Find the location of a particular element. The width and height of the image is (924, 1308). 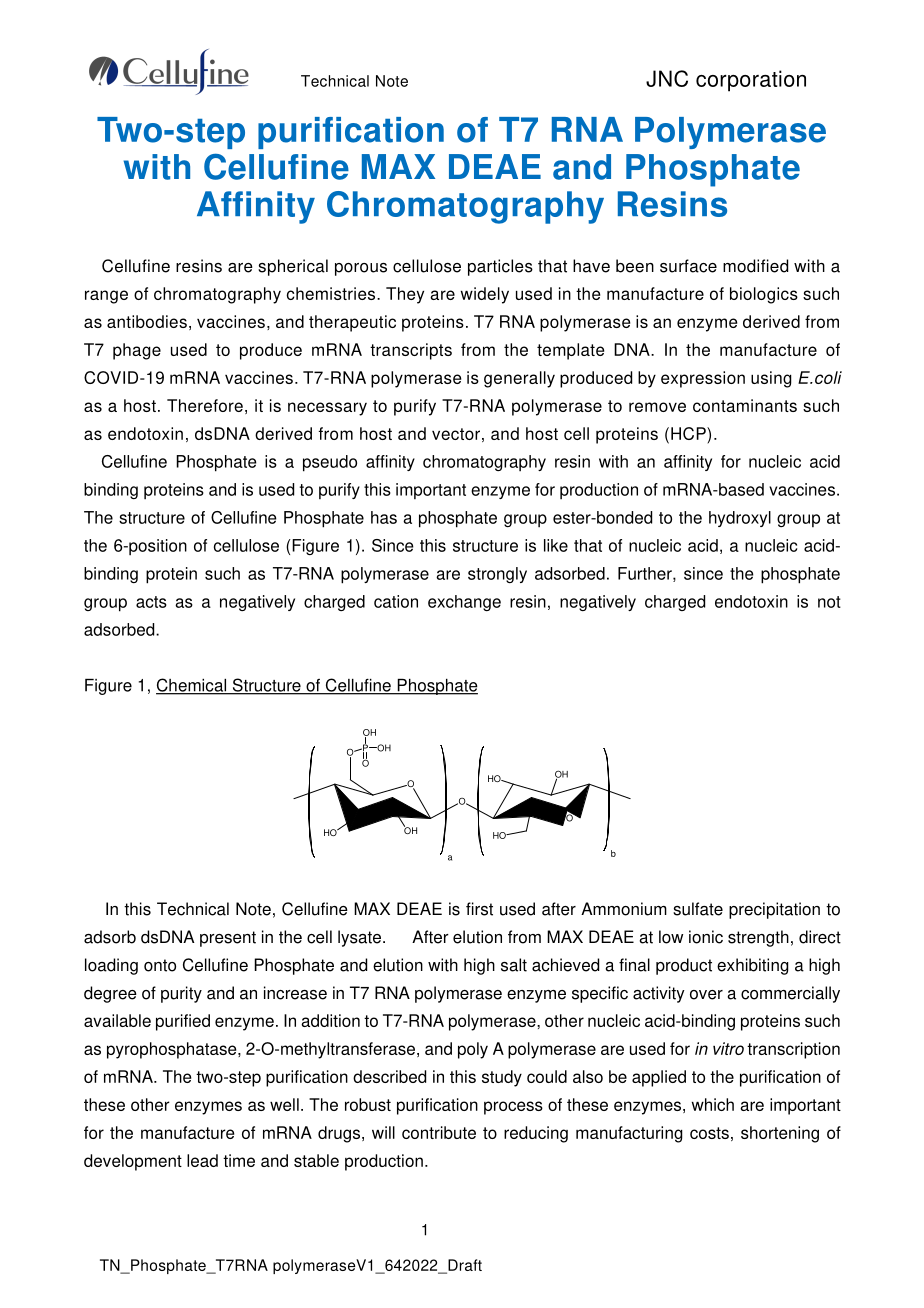

sulfate is located at coordinates (698, 909).
